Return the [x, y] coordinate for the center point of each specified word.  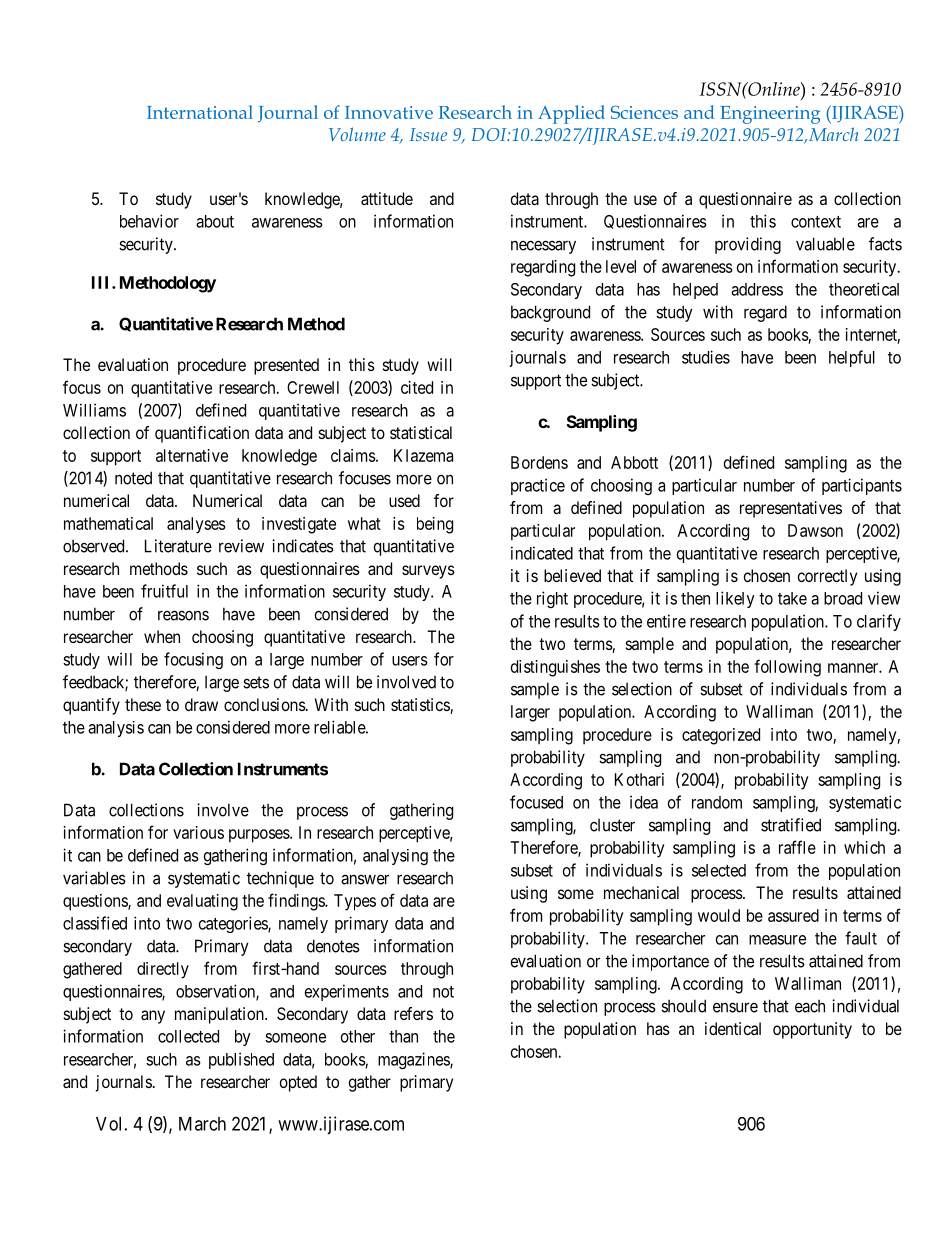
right [552, 599]
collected [188, 1036]
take [792, 598]
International [200, 112]
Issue [428, 134]
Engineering [770, 115]
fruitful [164, 591]
